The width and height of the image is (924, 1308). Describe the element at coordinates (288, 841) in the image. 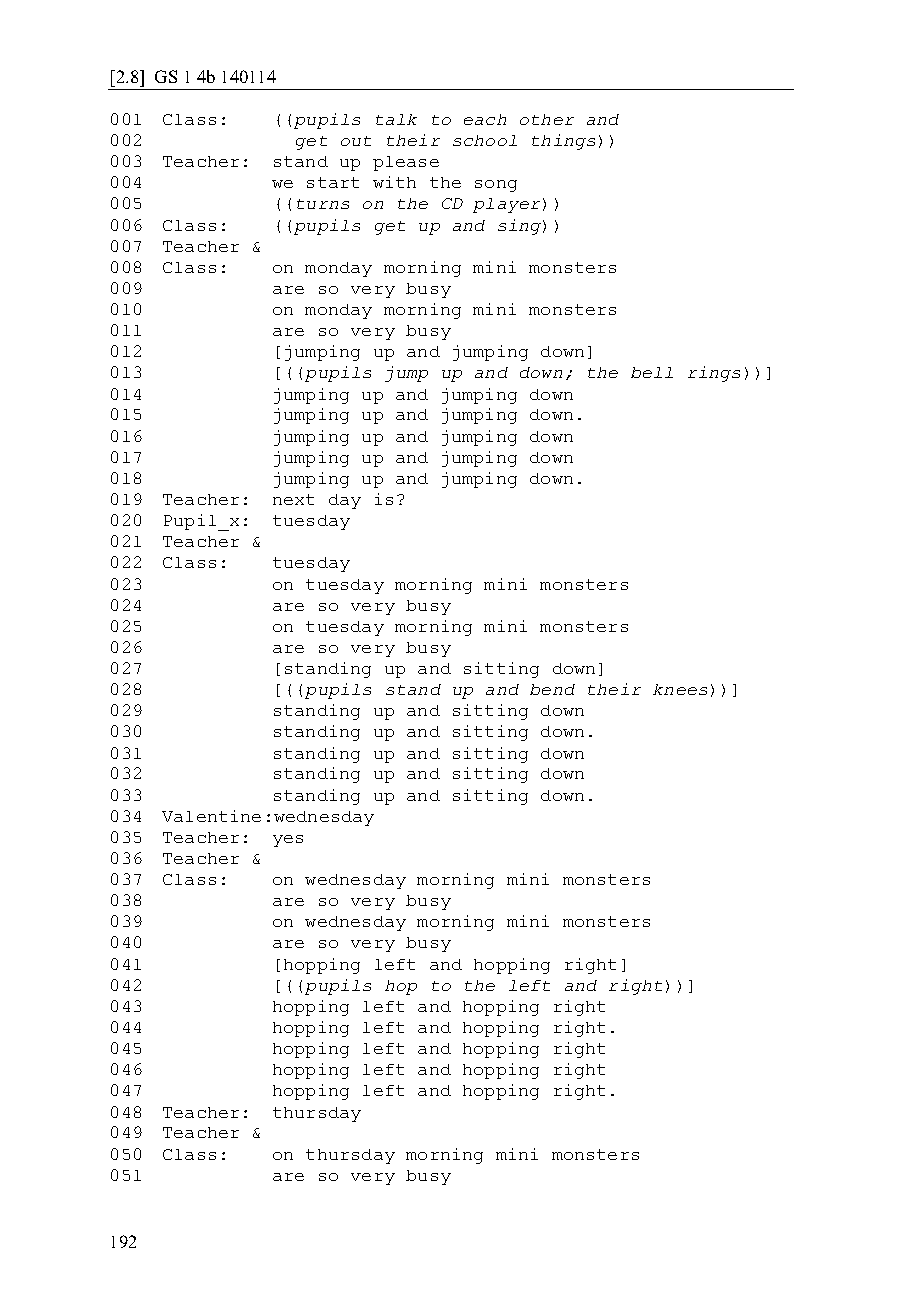

I see `yes` at that location.
